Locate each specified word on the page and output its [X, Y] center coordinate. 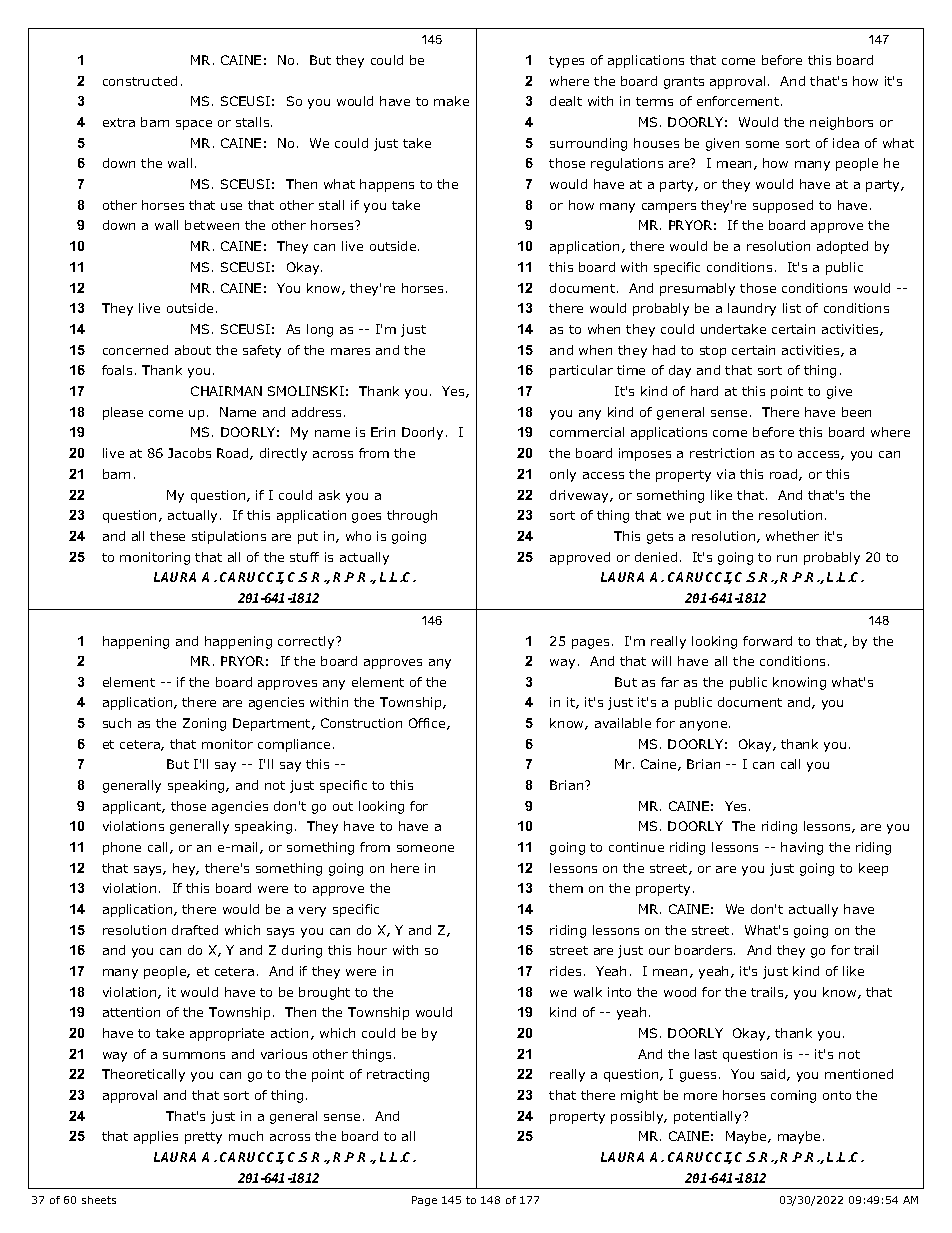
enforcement [738, 101]
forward [767, 641]
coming [793, 1096]
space [194, 125]
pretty [203, 1138]
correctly [307, 642]
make [451, 101]
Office [428, 724]
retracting [398, 1075]
